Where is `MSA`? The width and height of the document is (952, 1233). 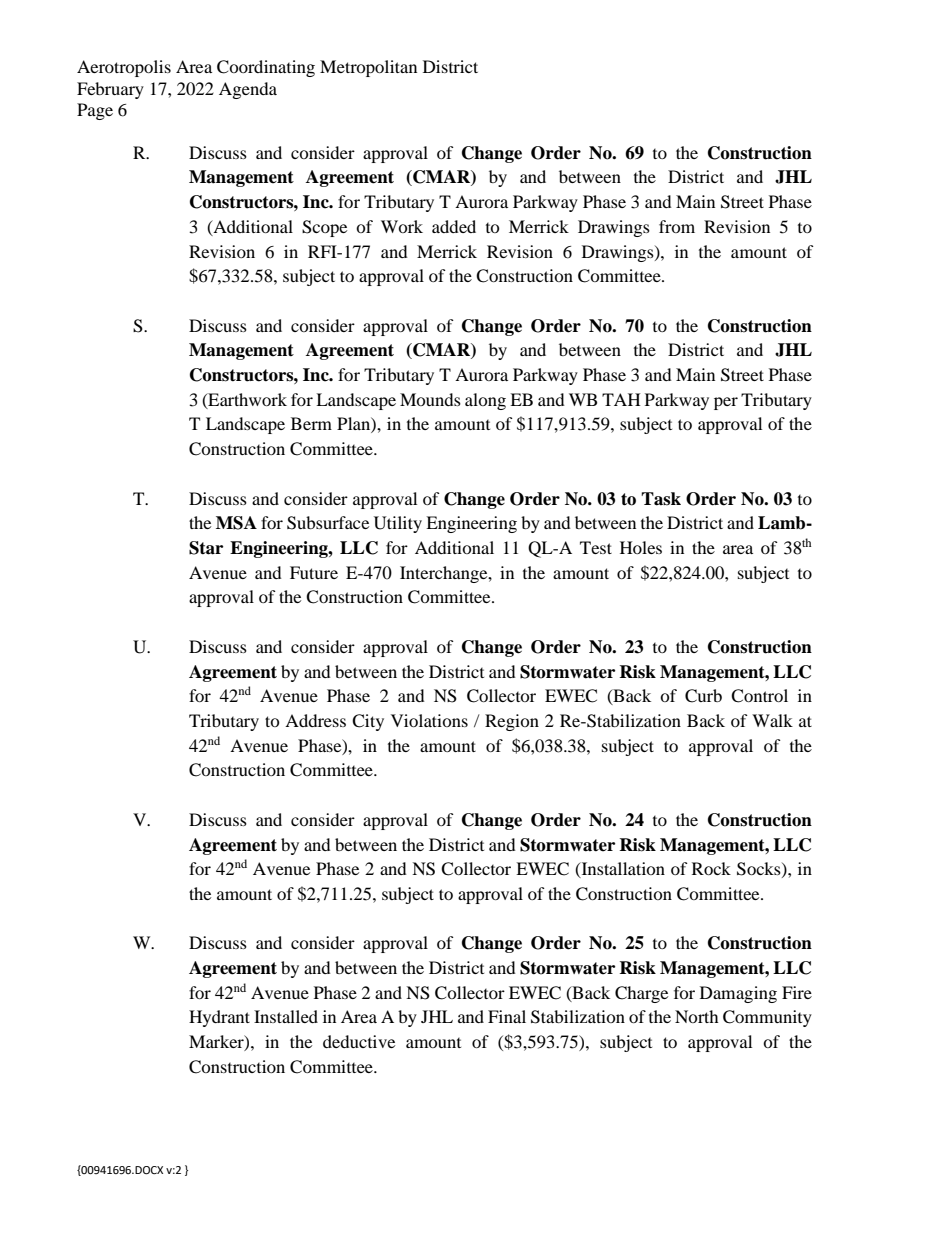
MSA is located at coordinates (236, 523).
